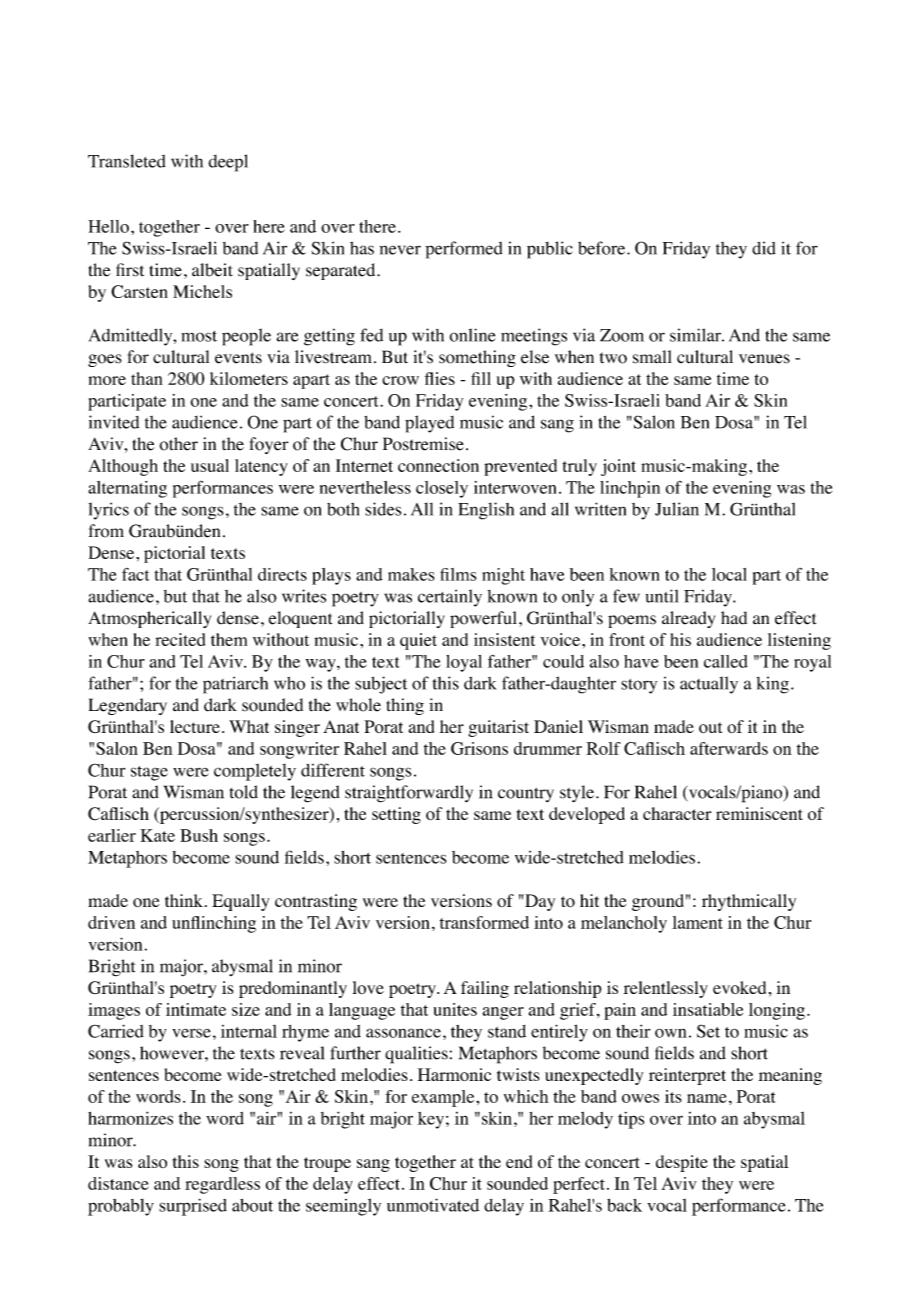 The height and width of the screenshot is (1308, 924). I want to click on transformed, so click(484, 922).
